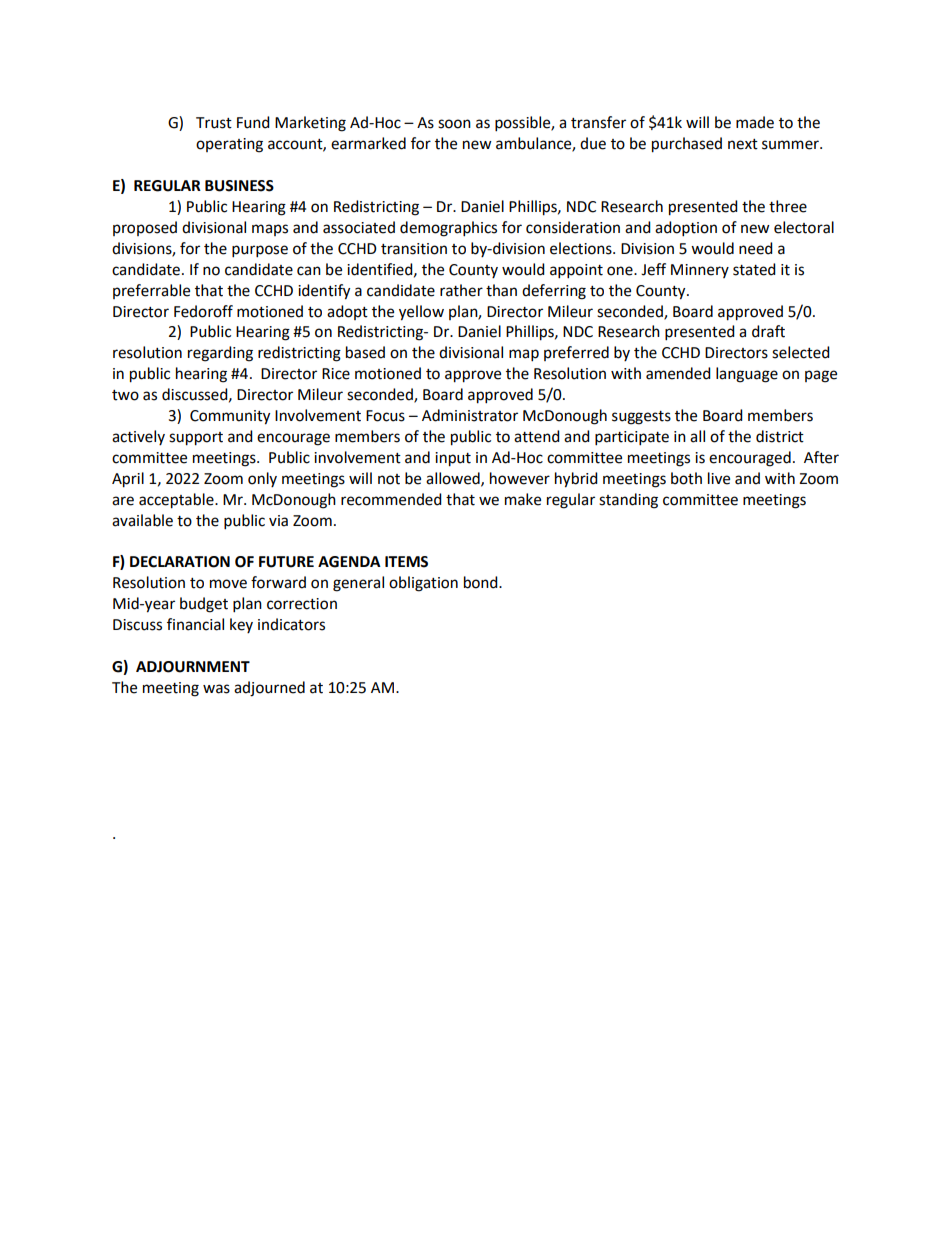  What do you see at coordinates (454, 124) in the image?
I see `soon` at bounding box center [454, 124].
